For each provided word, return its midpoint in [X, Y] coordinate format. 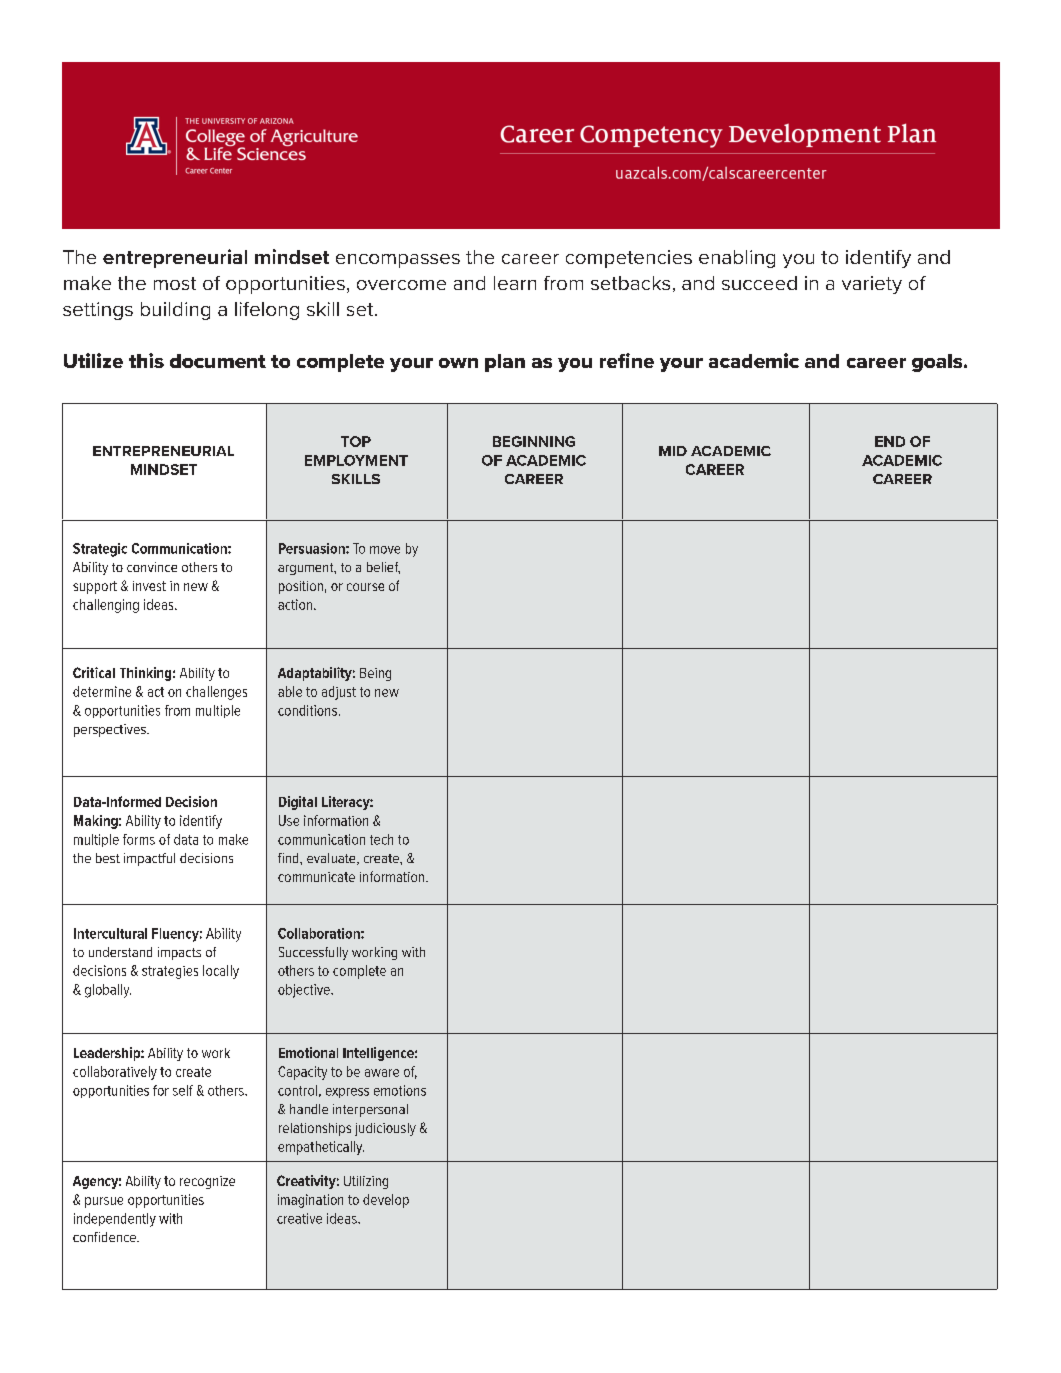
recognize [207, 1182]
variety [872, 285]
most [175, 283]
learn [515, 283]
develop [386, 1201]
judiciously [385, 1129]
